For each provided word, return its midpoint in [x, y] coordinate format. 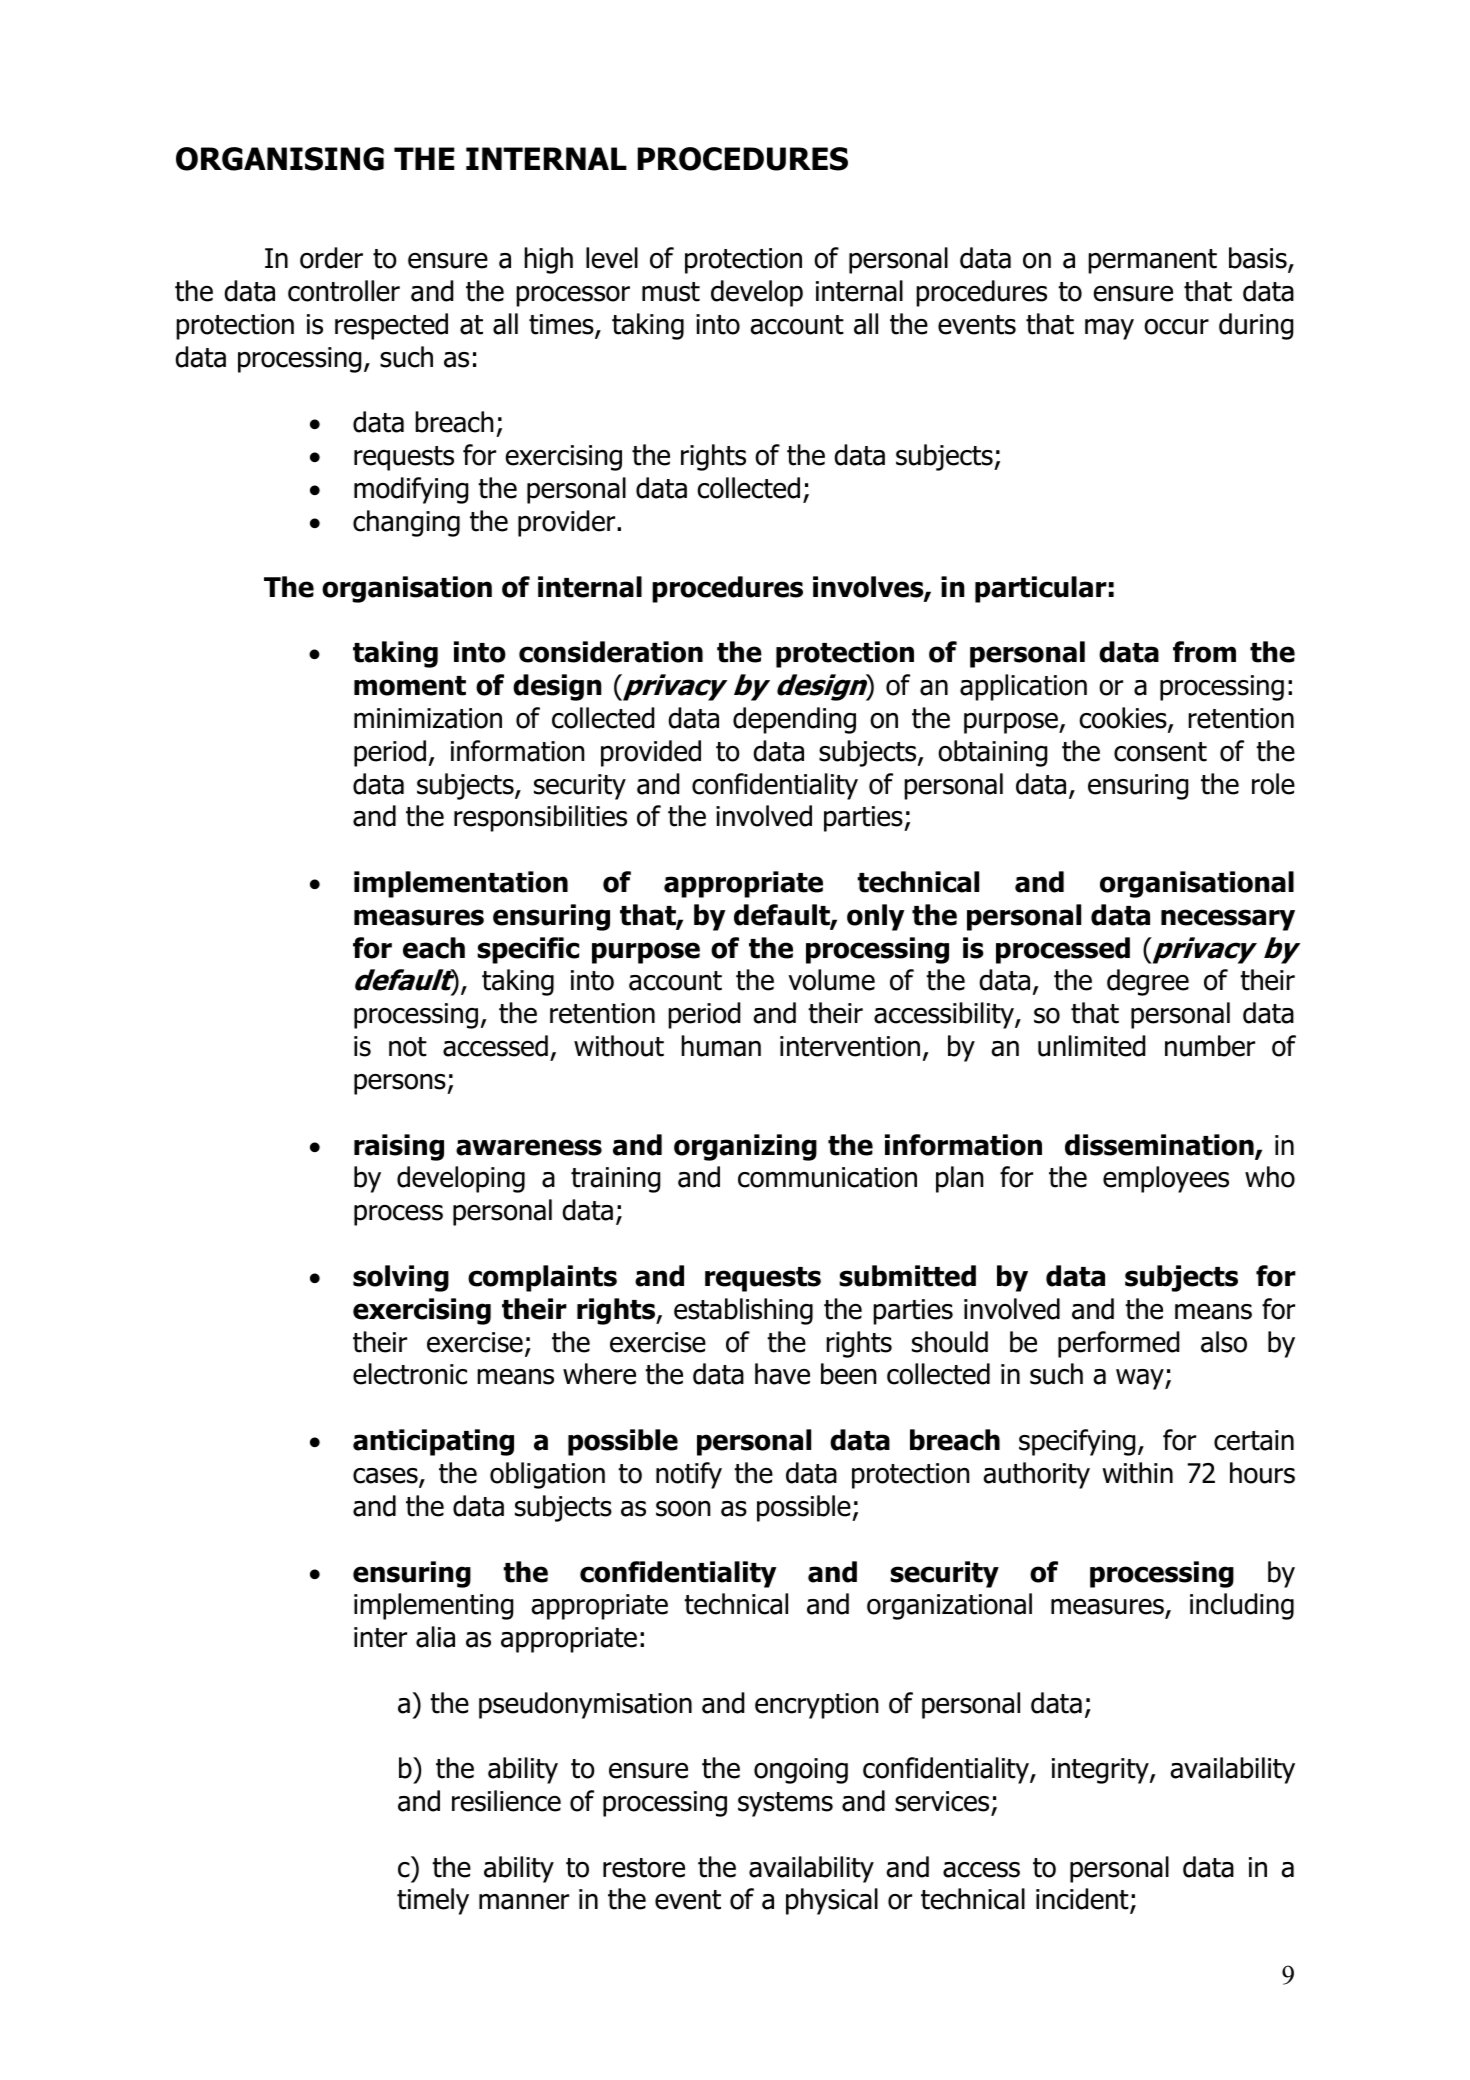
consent [1160, 752]
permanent [1152, 261]
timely [433, 1901]
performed [1118, 1344]
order [331, 258]
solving [401, 1278]
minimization [428, 718]
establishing [743, 1311]
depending [794, 720]
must [671, 292]
